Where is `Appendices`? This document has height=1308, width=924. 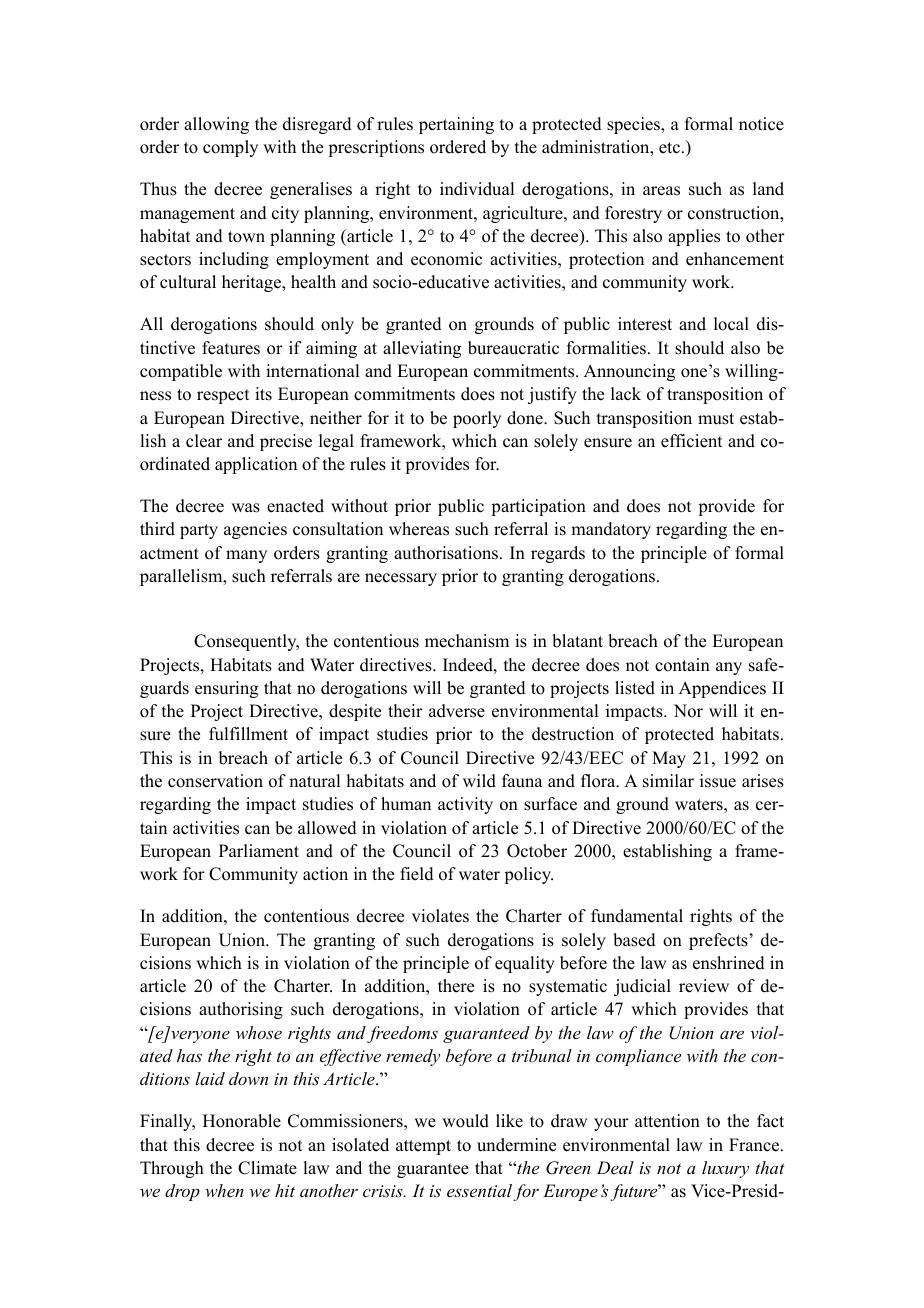
Appendices is located at coordinates (722, 689).
